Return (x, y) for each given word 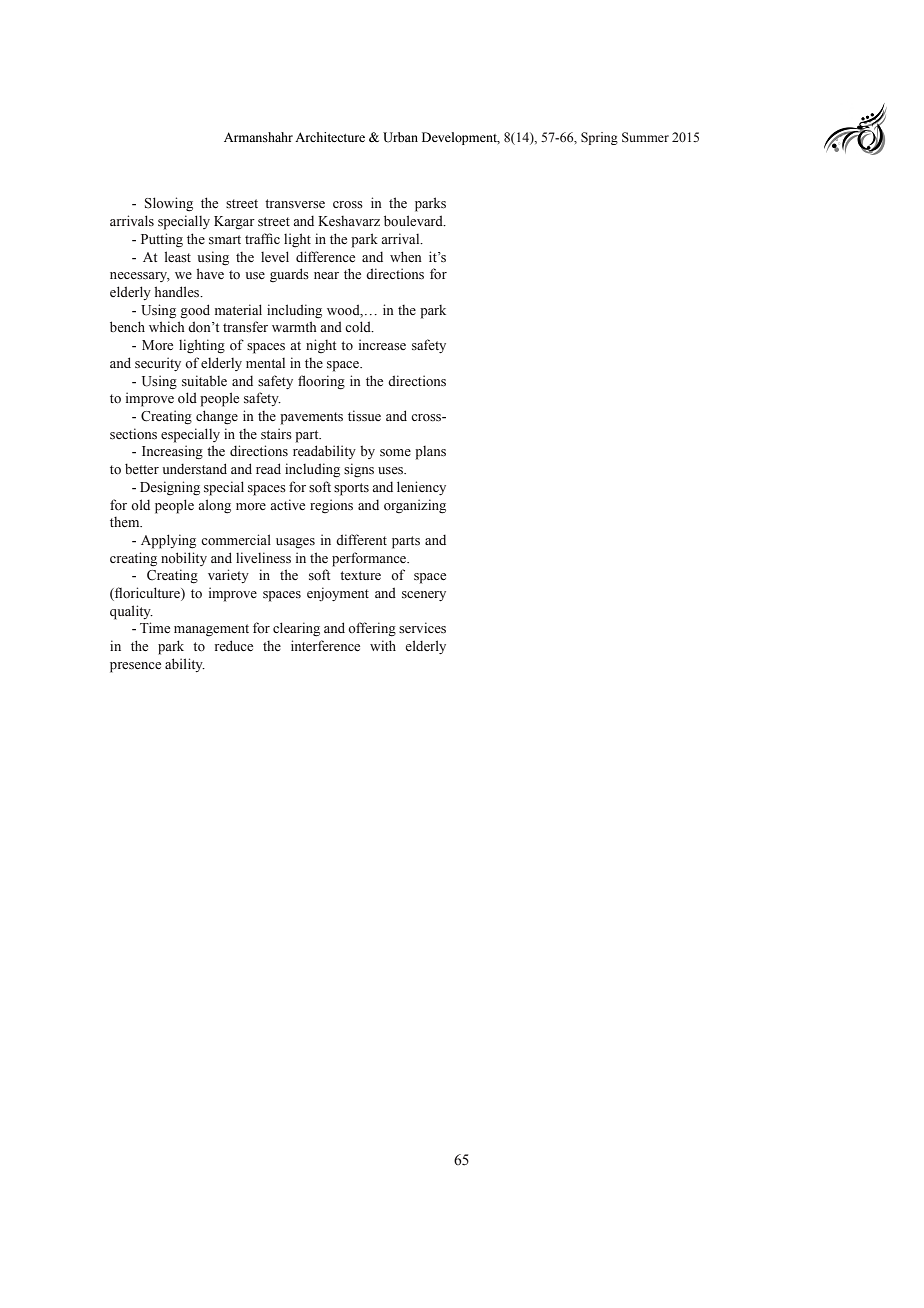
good (195, 311)
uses (392, 471)
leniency (421, 488)
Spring (599, 138)
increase (382, 344)
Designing (170, 488)
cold (359, 327)
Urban (400, 137)
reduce (234, 646)
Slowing (169, 204)
